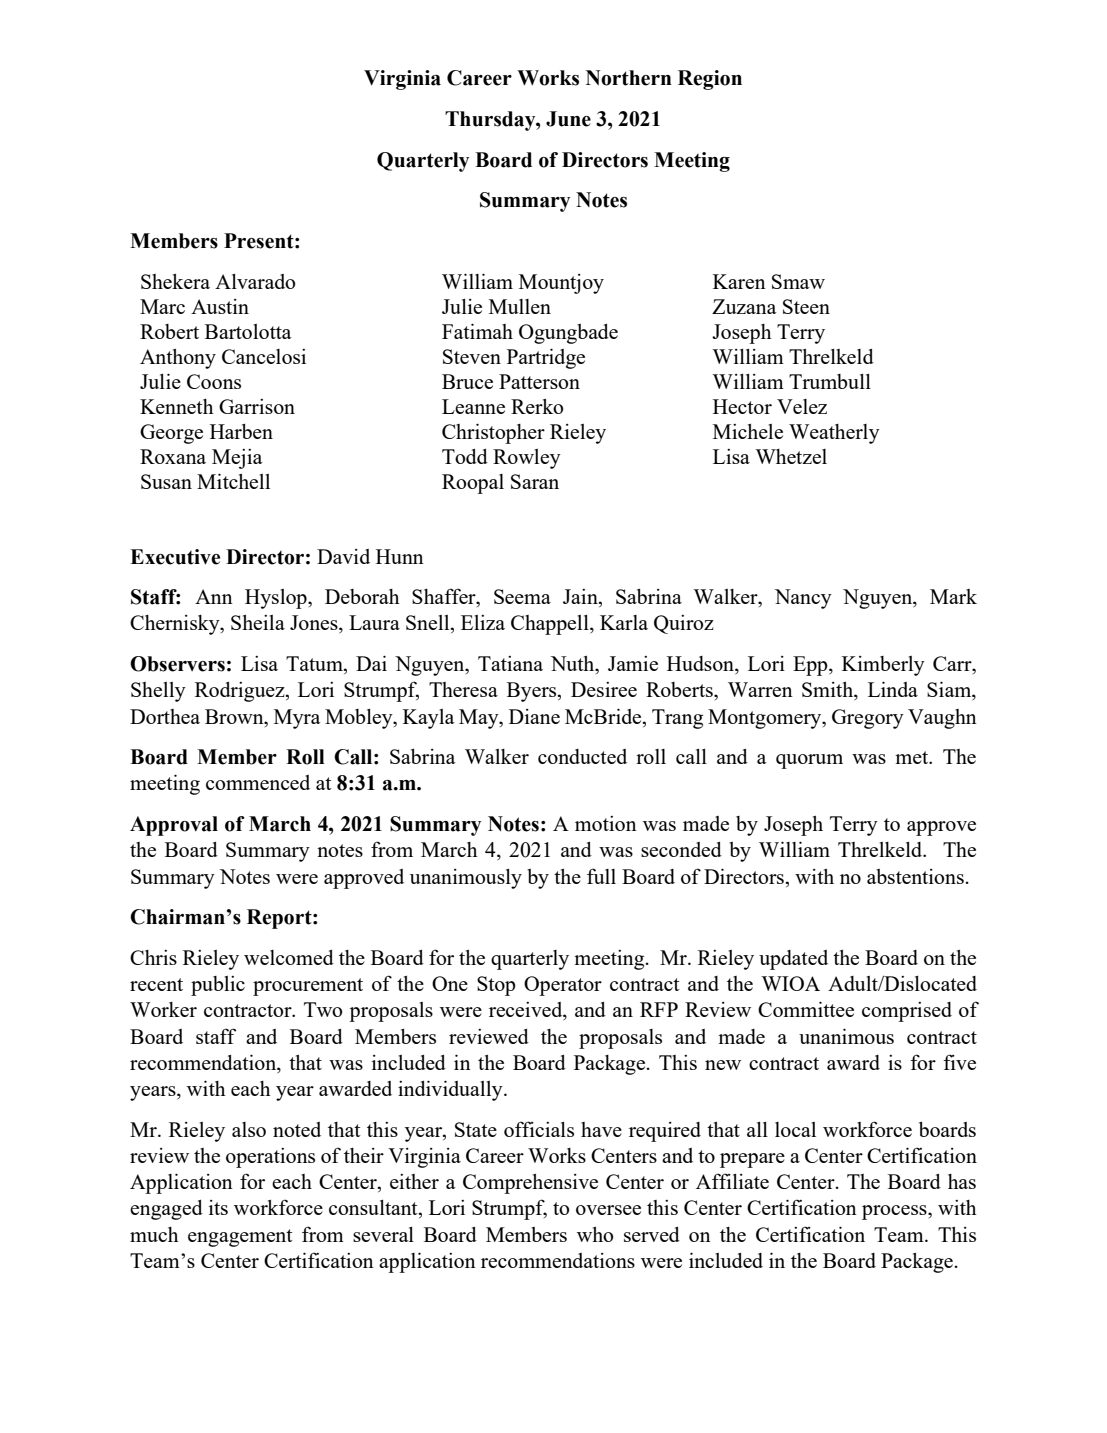  I want to click on Comprehensive, so click(530, 1184).
